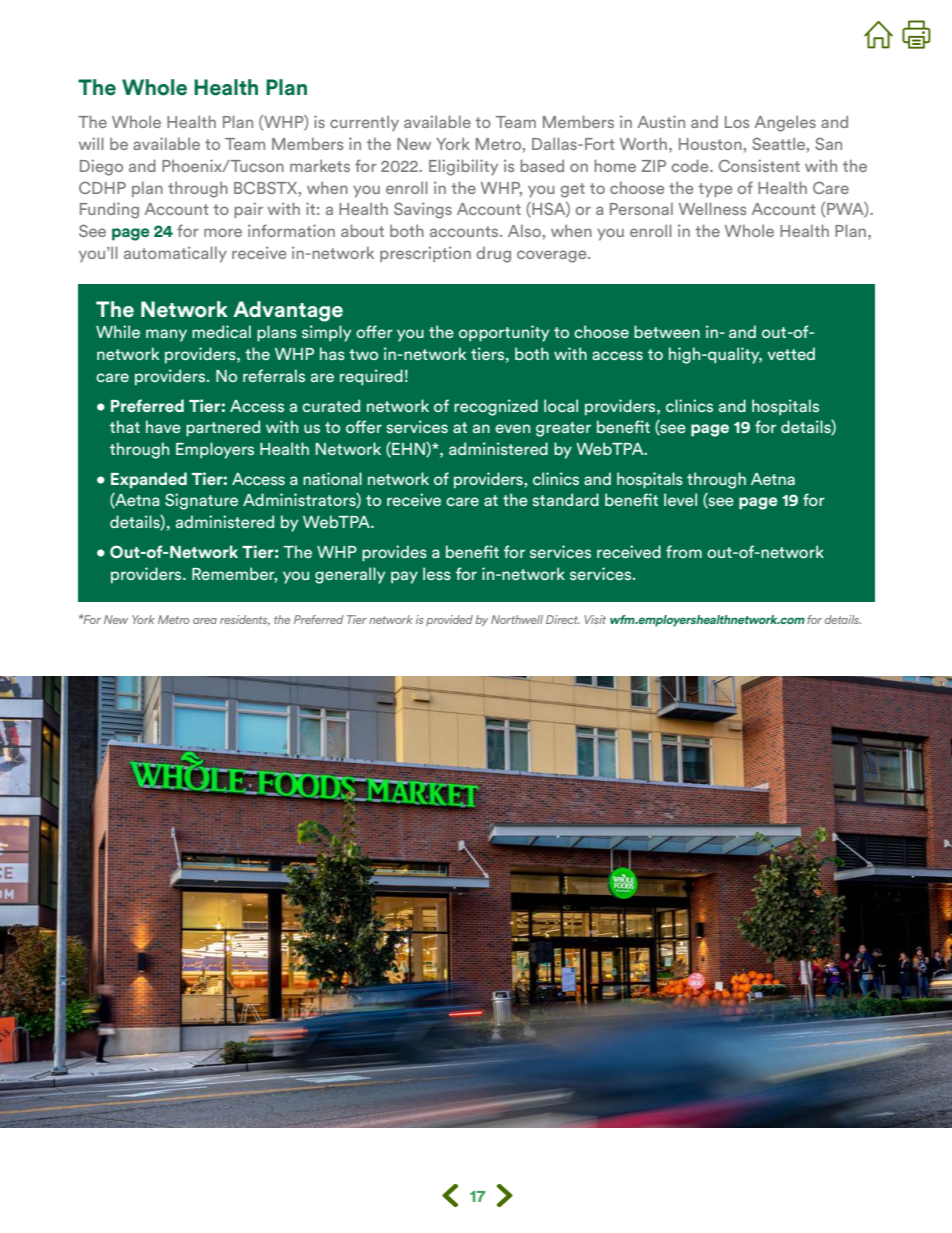 This page has width=952, height=1233. Describe the element at coordinates (205, 621) in the page. I see `area` at that location.
